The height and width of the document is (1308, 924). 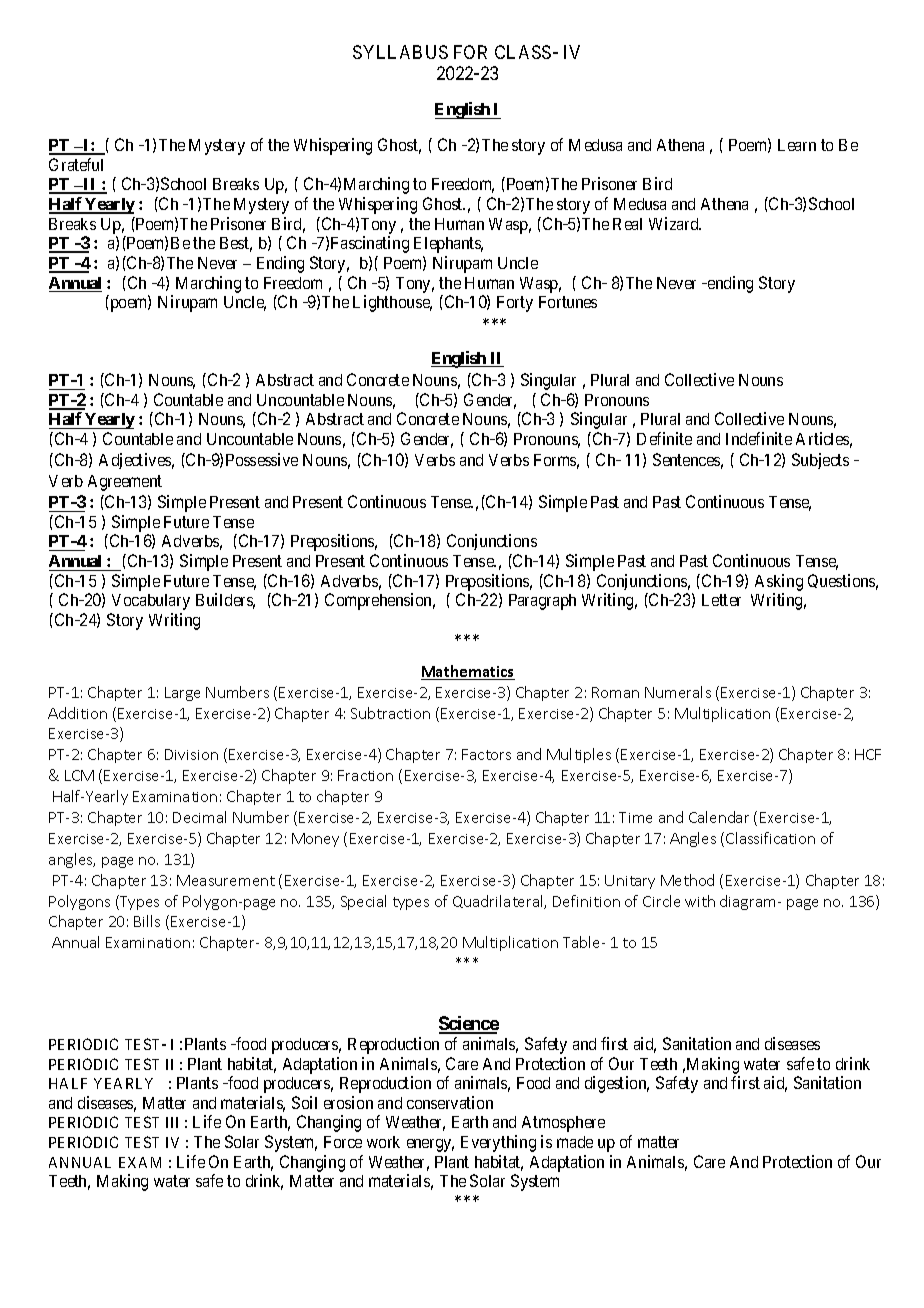 I want to click on Vocabulary, so click(x=151, y=602).
